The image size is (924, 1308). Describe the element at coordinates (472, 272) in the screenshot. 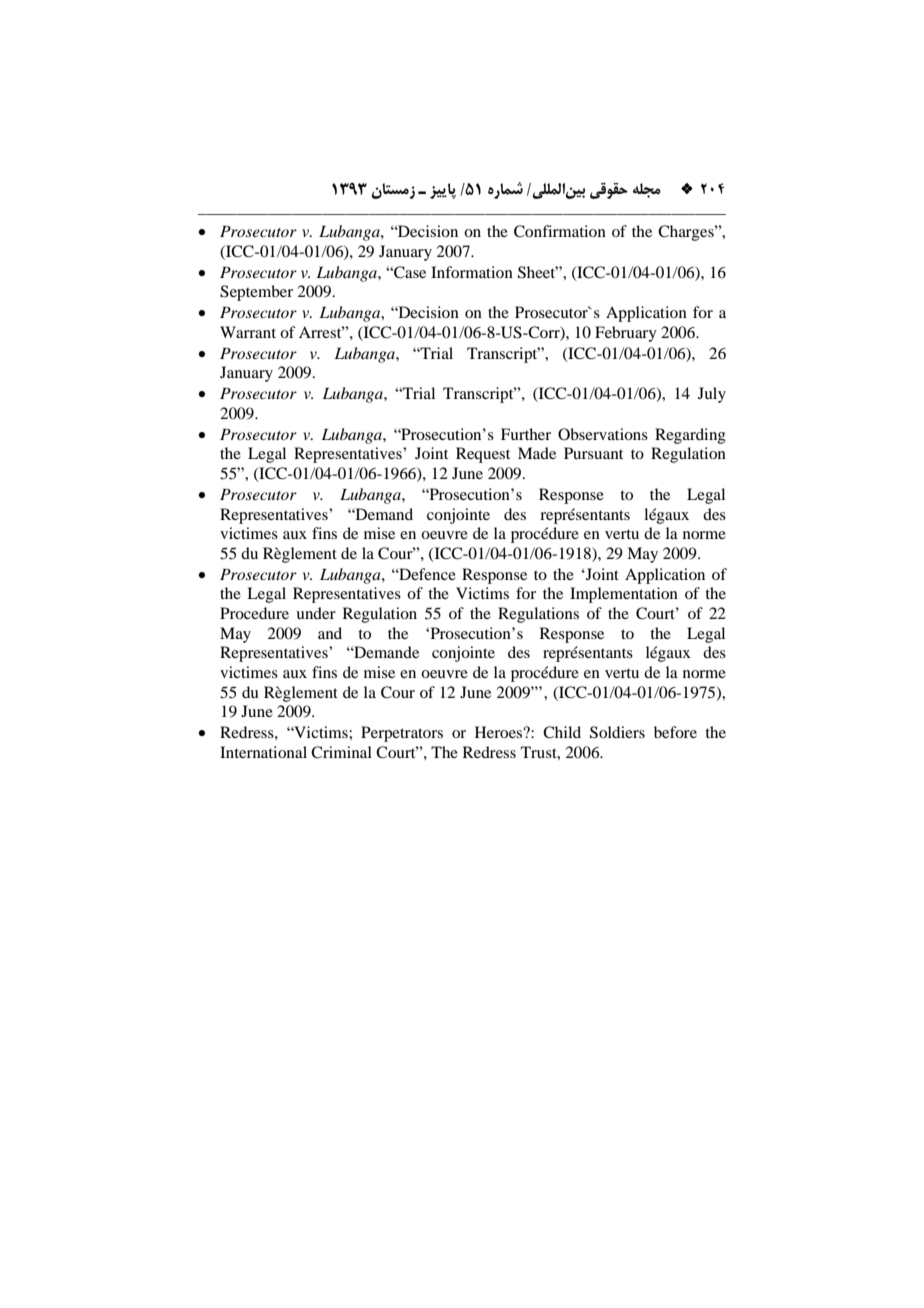

I see `Information` at that location.
